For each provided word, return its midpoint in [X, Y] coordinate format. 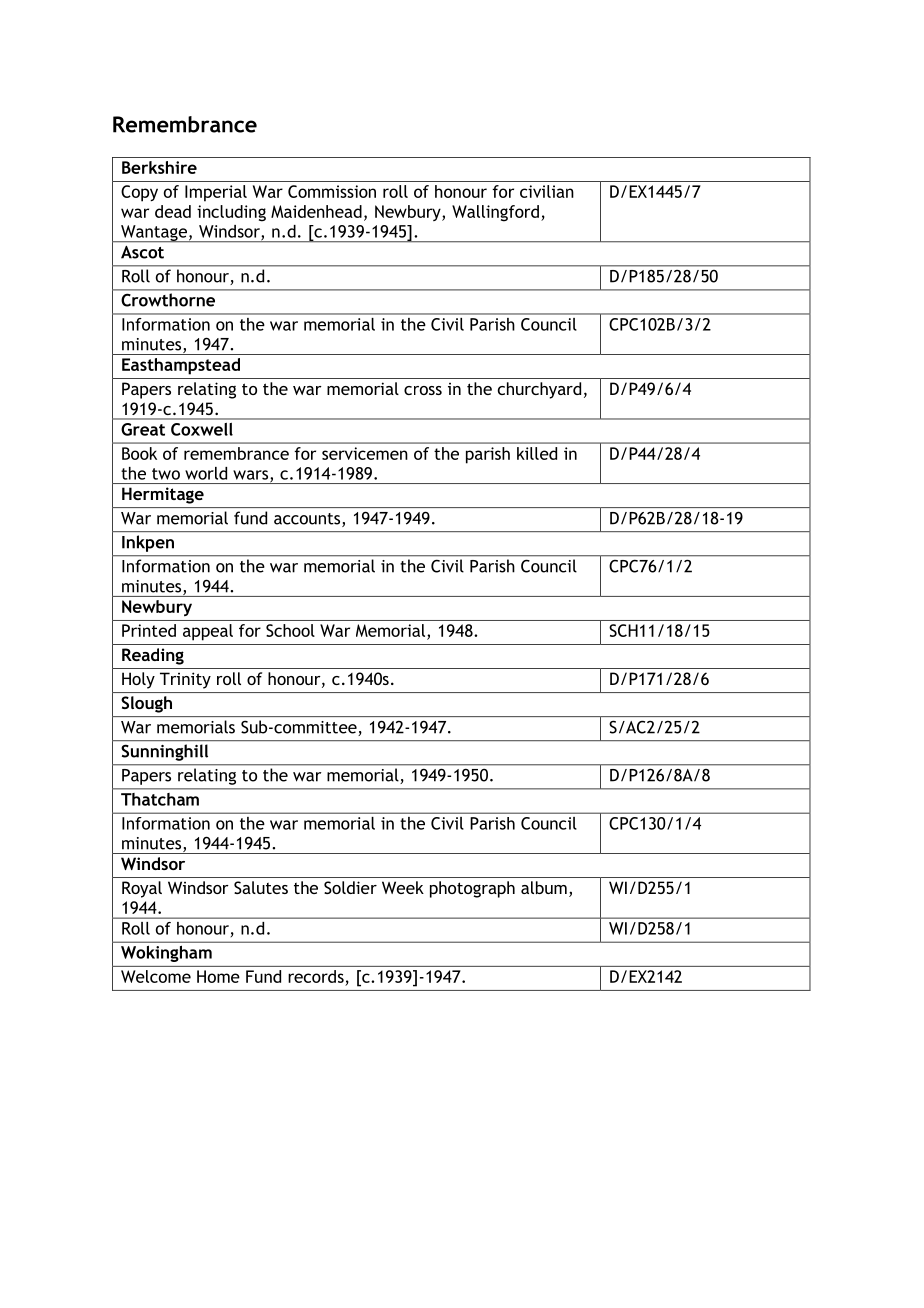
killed [537, 453]
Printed [149, 630]
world [206, 473]
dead [173, 211]
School [290, 630]
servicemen [365, 453]
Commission [332, 191]
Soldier [350, 887]
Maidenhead [316, 211]
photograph [472, 889]
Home [218, 976]
